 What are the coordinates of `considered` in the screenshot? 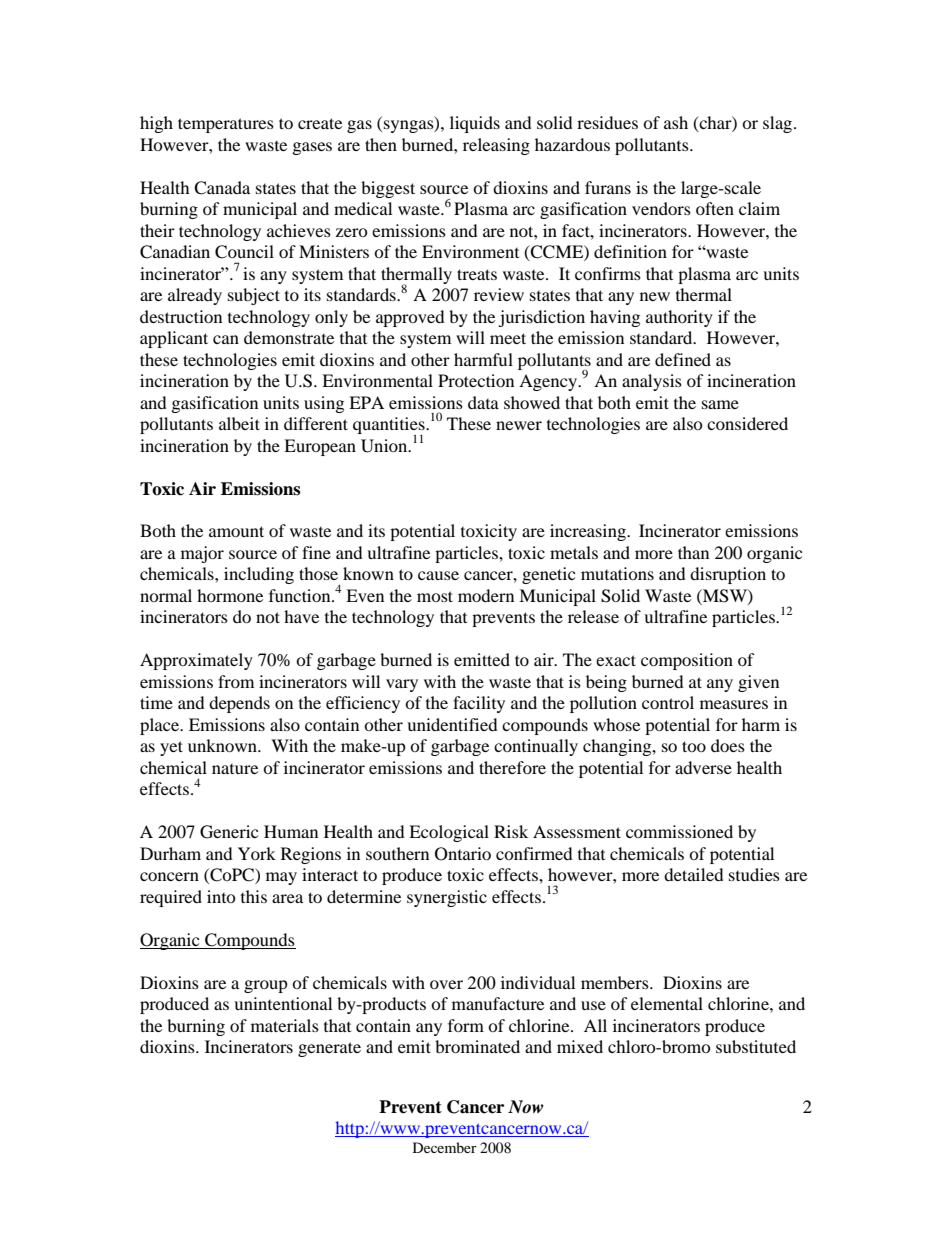 It's located at (747, 423).
